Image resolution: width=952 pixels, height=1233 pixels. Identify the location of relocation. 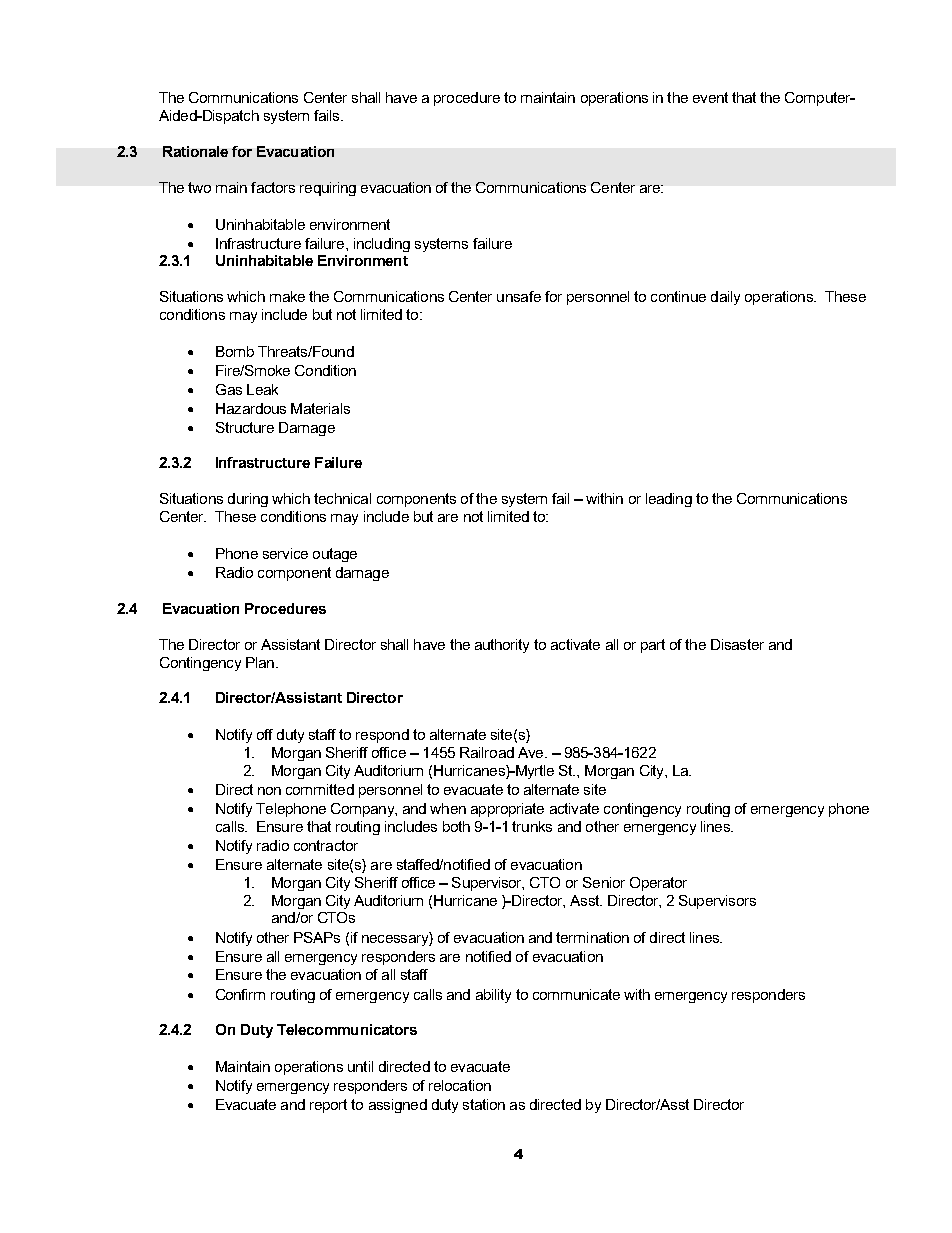
(460, 1085).
